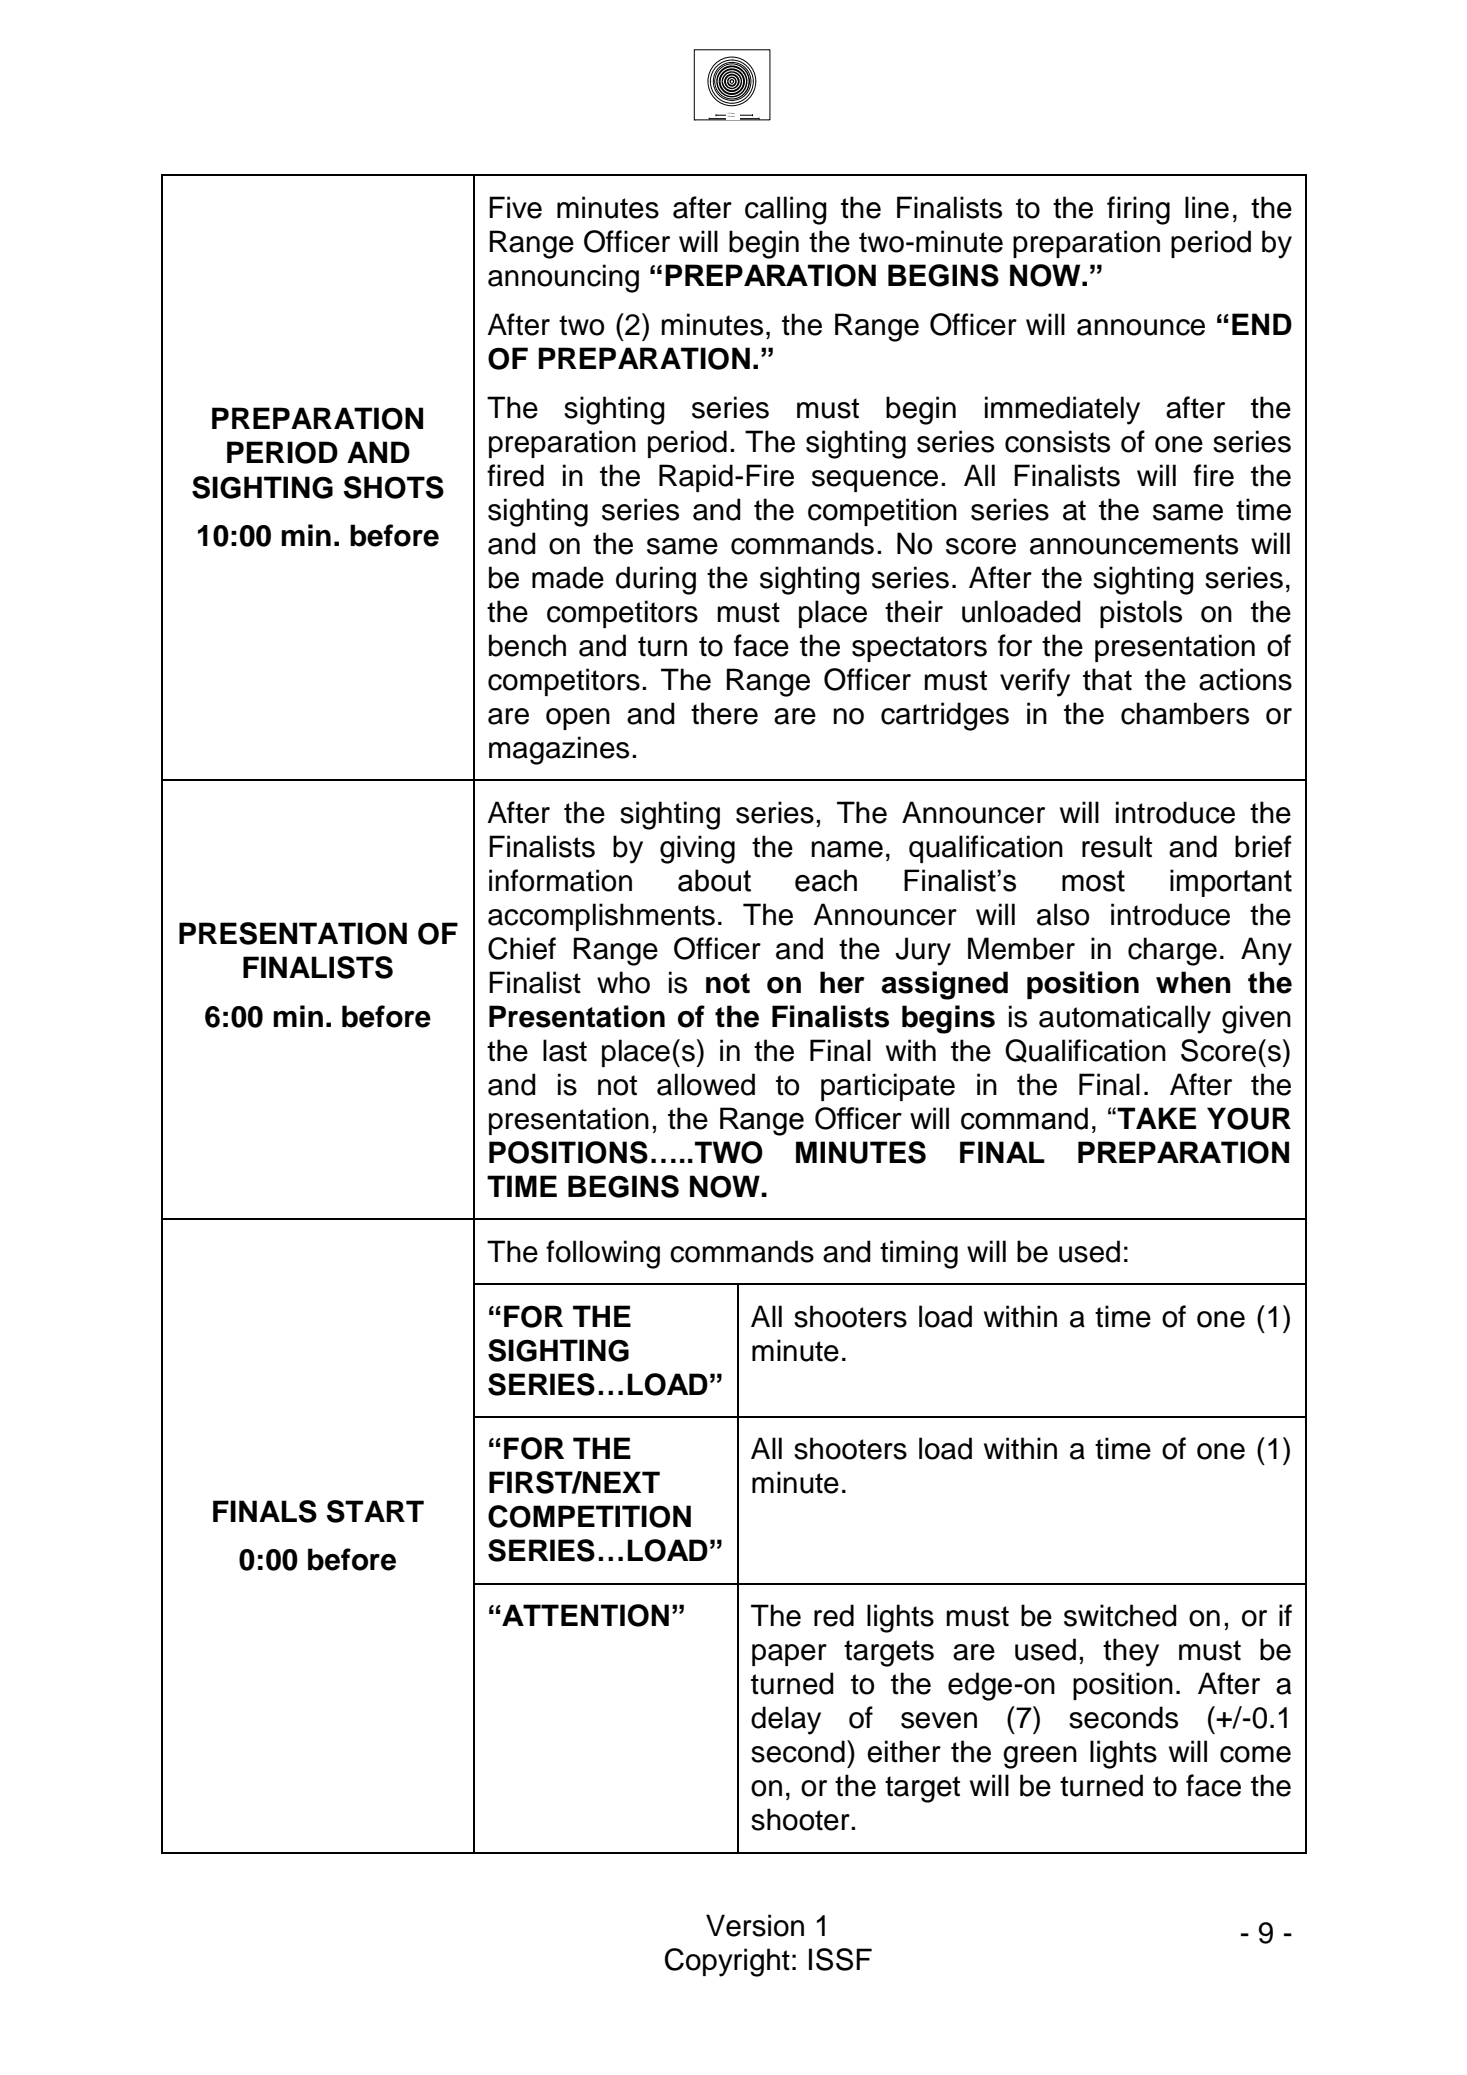 This screenshot has width=1467, height=2075. I want to click on Copyright, so click(727, 1962).
